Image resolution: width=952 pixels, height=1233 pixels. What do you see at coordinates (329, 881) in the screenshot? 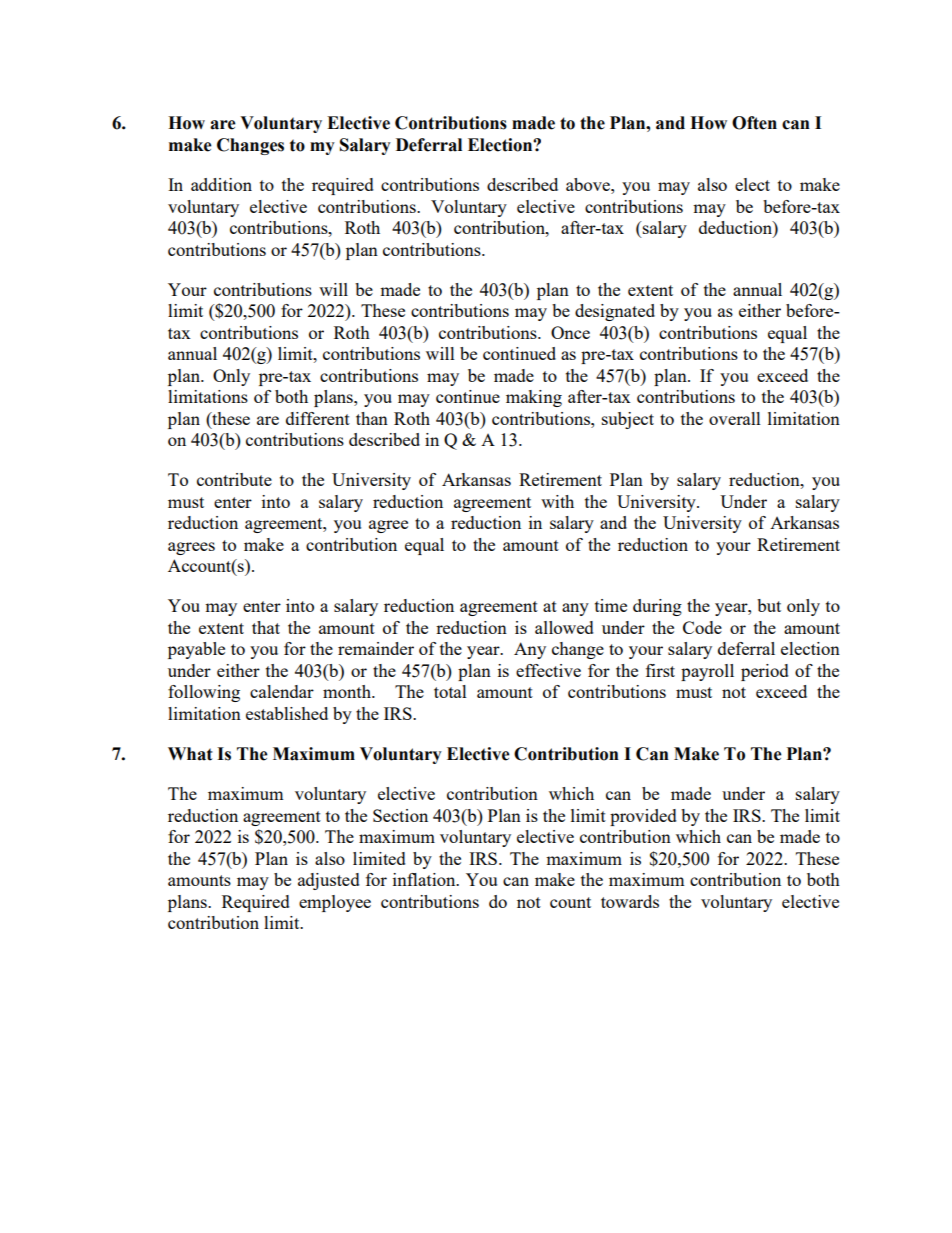
I see `adjusted` at bounding box center [329, 881].
